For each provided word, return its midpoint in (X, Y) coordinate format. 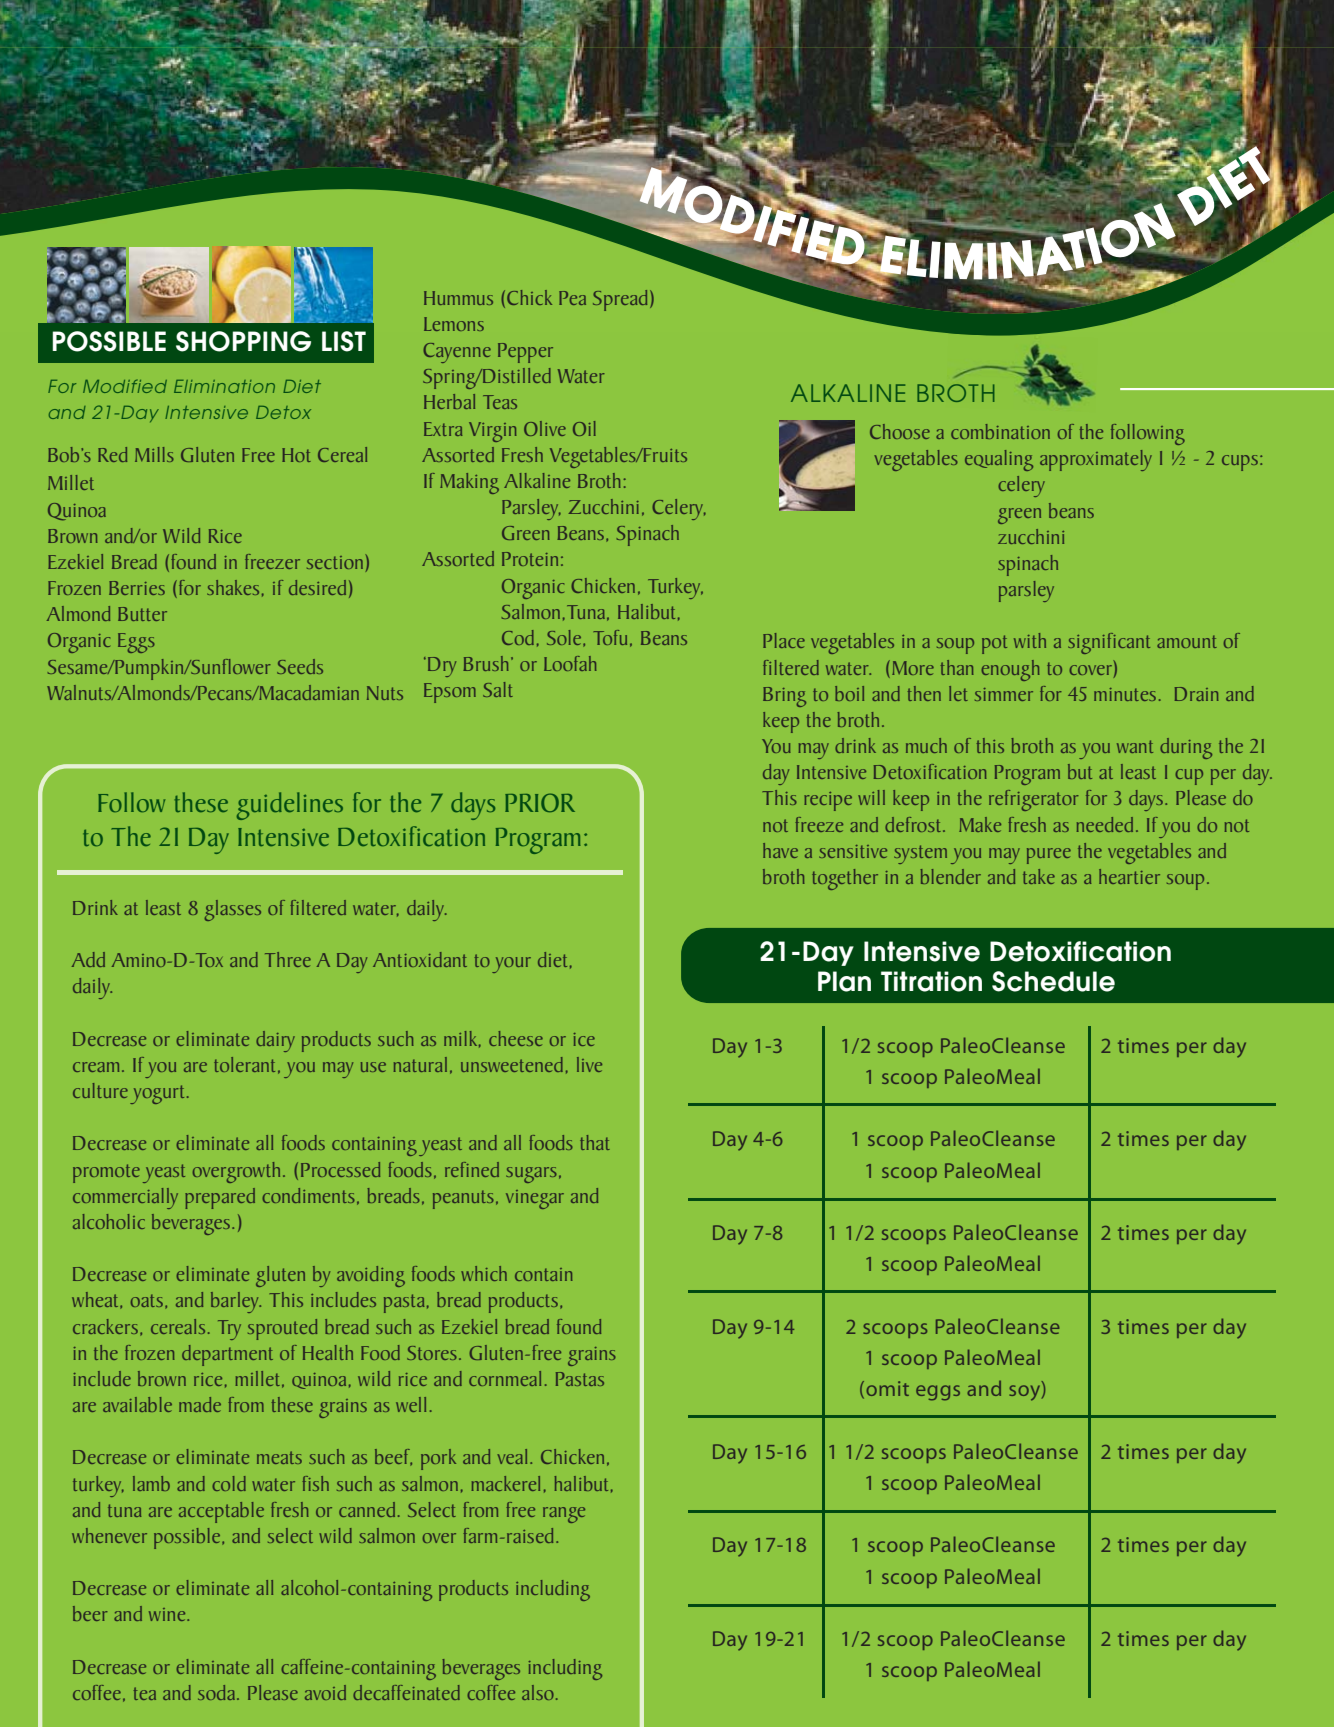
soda (216, 1692)
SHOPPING (243, 341)
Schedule (1053, 981)
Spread (620, 300)
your (511, 965)
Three (288, 959)
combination (1000, 431)
